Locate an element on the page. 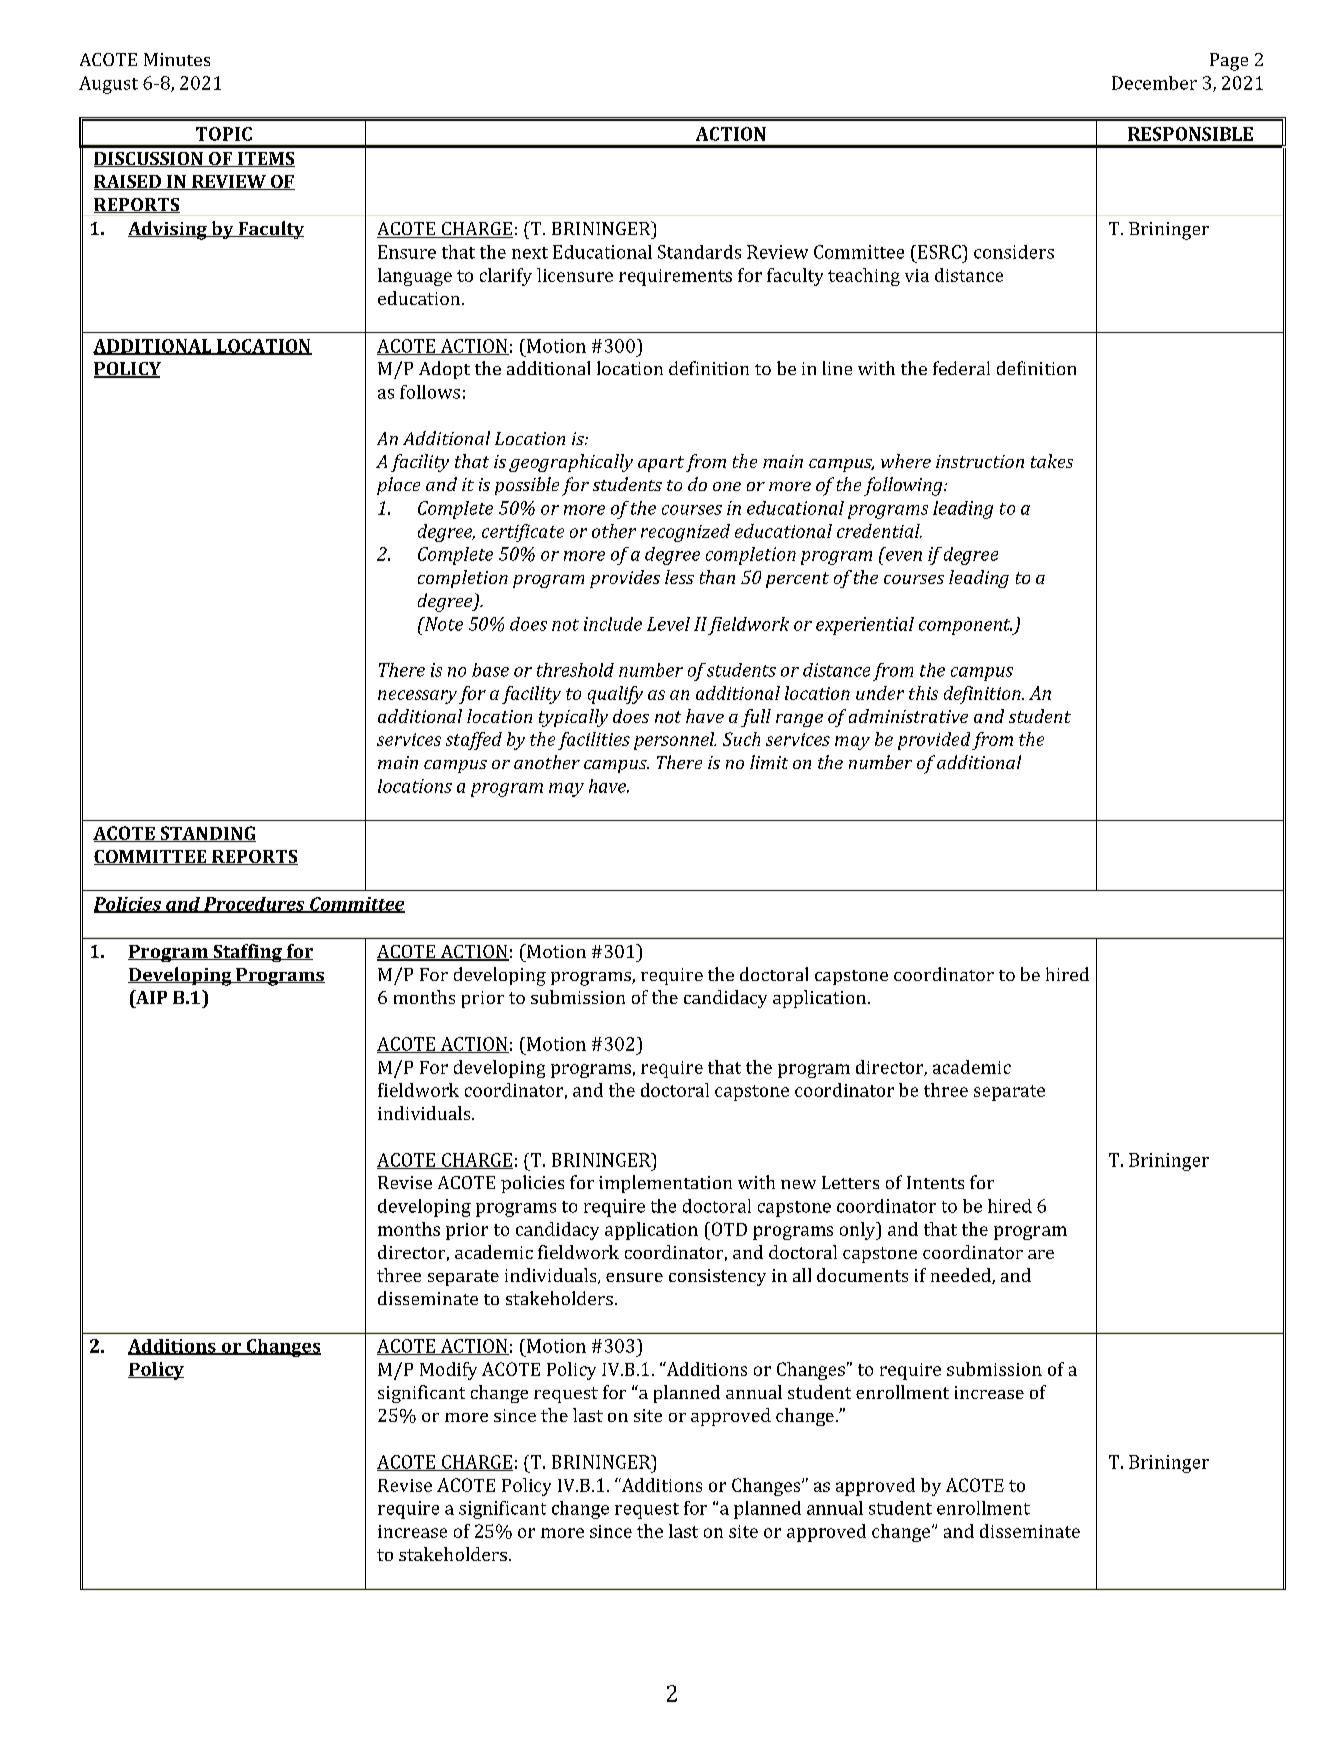  provided is located at coordinates (934, 741).
